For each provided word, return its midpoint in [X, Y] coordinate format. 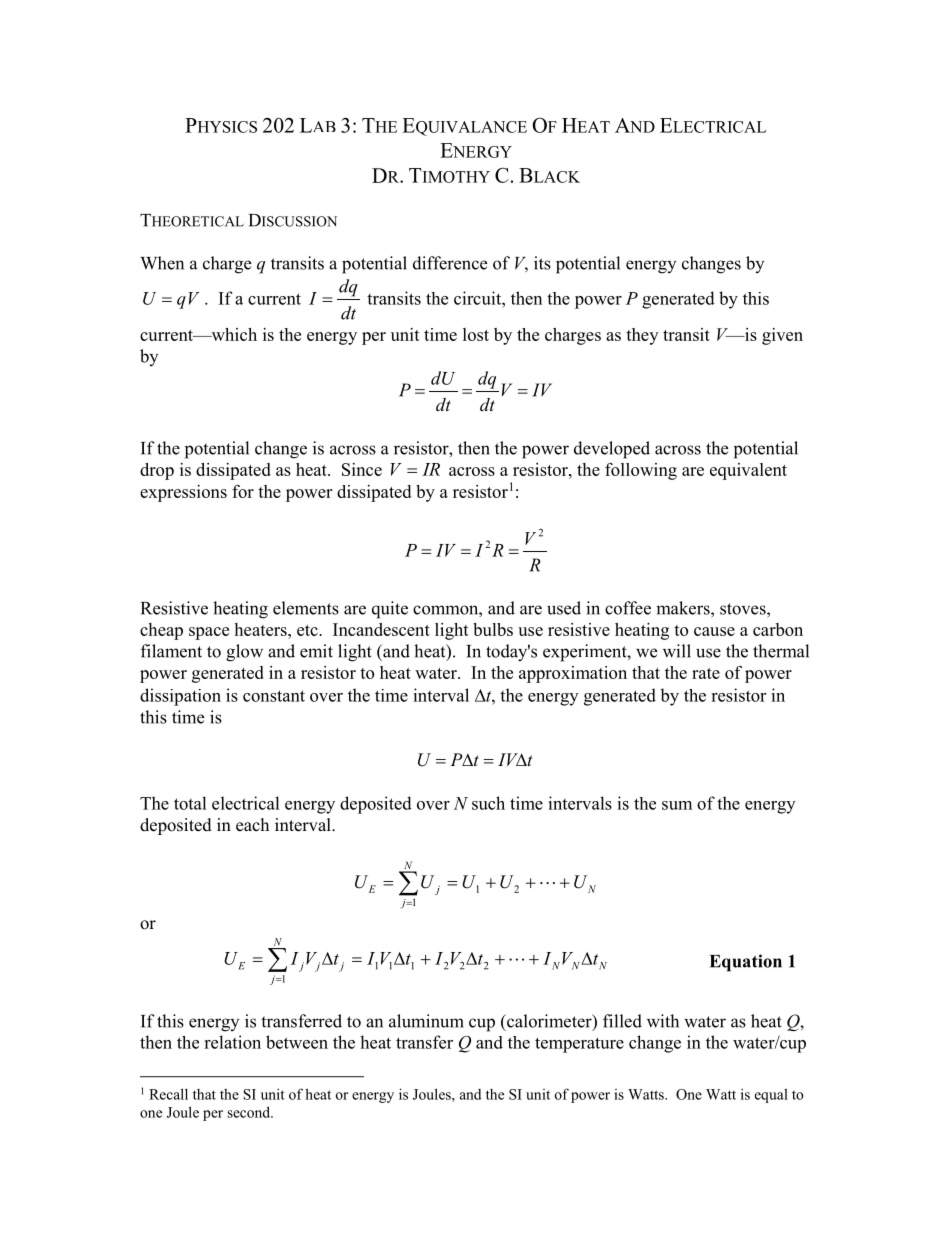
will [677, 651]
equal [771, 1095]
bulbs [493, 629]
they [642, 336]
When [162, 263]
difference [450, 263]
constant [274, 696]
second [250, 1112]
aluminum [426, 1021]
